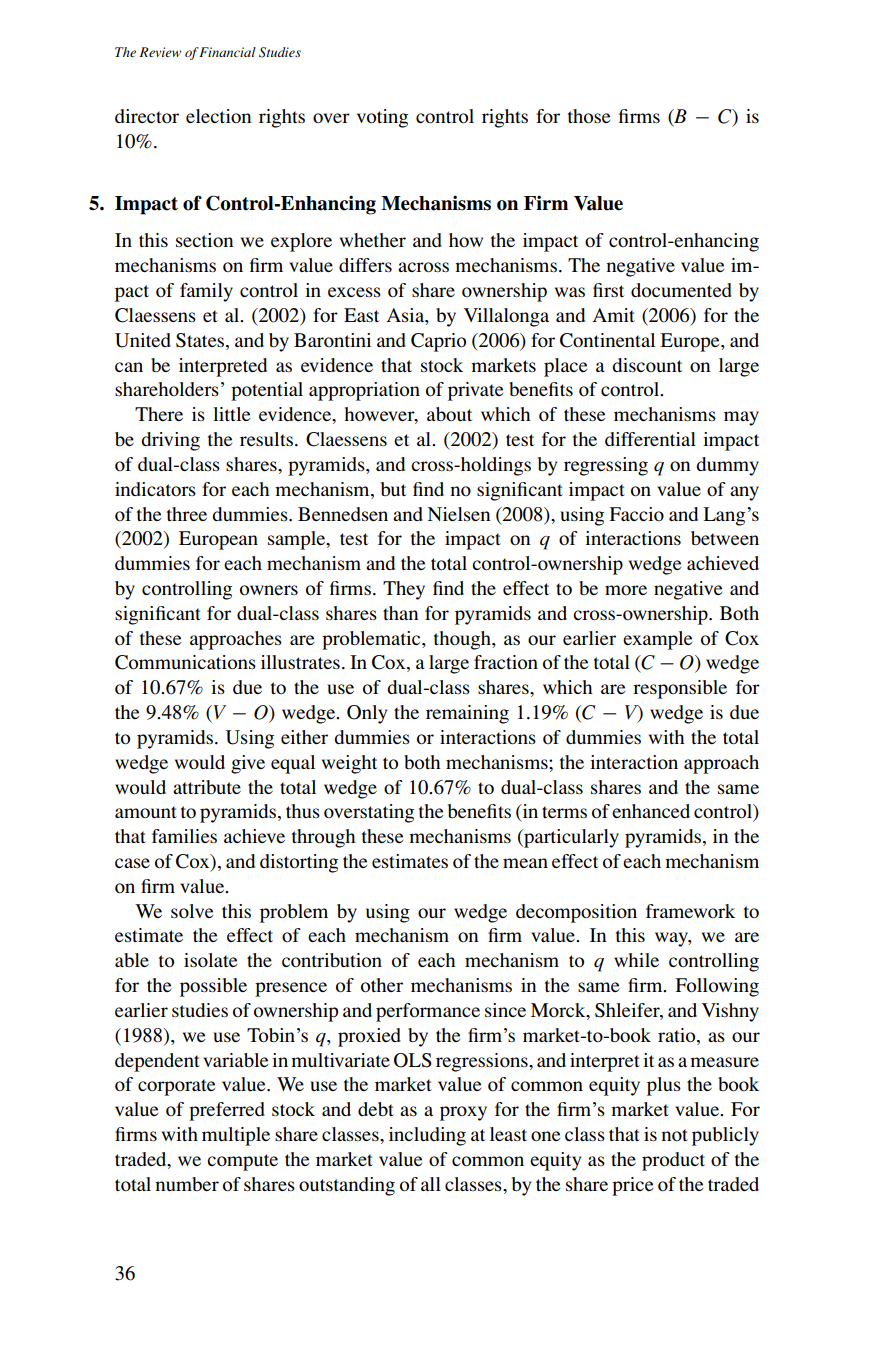  Describe the element at coordinates (589, 116) in the image. I see `those` at that location.
